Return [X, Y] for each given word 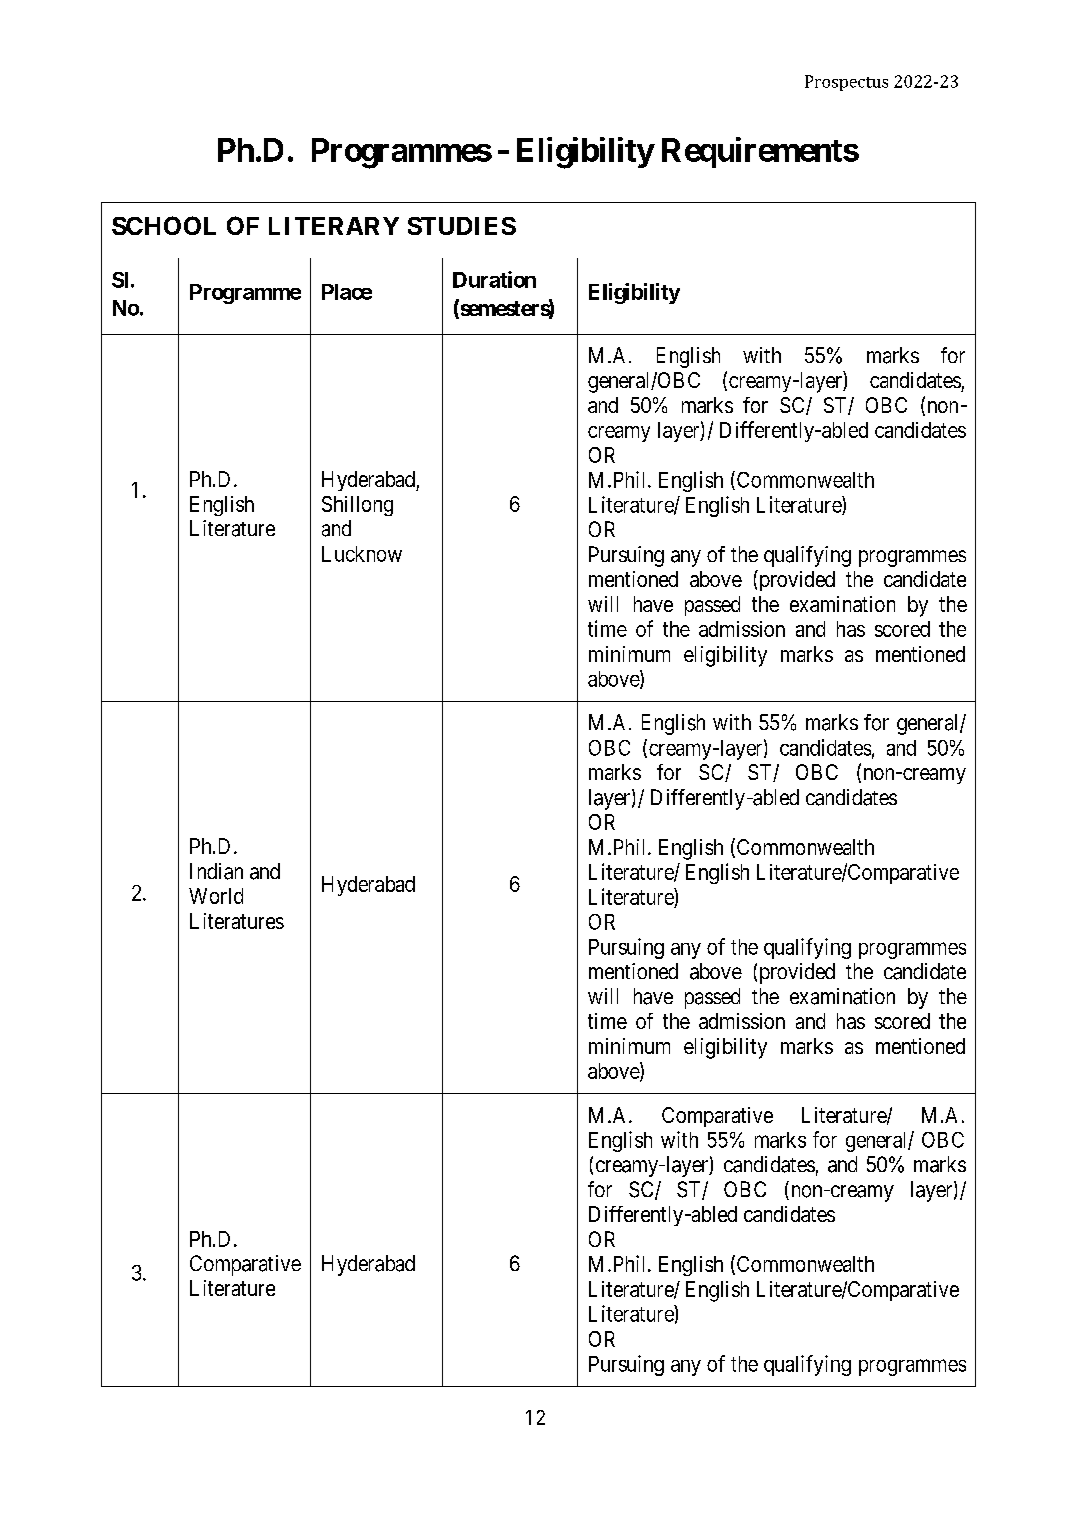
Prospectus [846, 83]
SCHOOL [164, 225]
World [216, 896]
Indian [216, 871]
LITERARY [334, 226]
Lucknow [362, 554]
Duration [494, 279]
